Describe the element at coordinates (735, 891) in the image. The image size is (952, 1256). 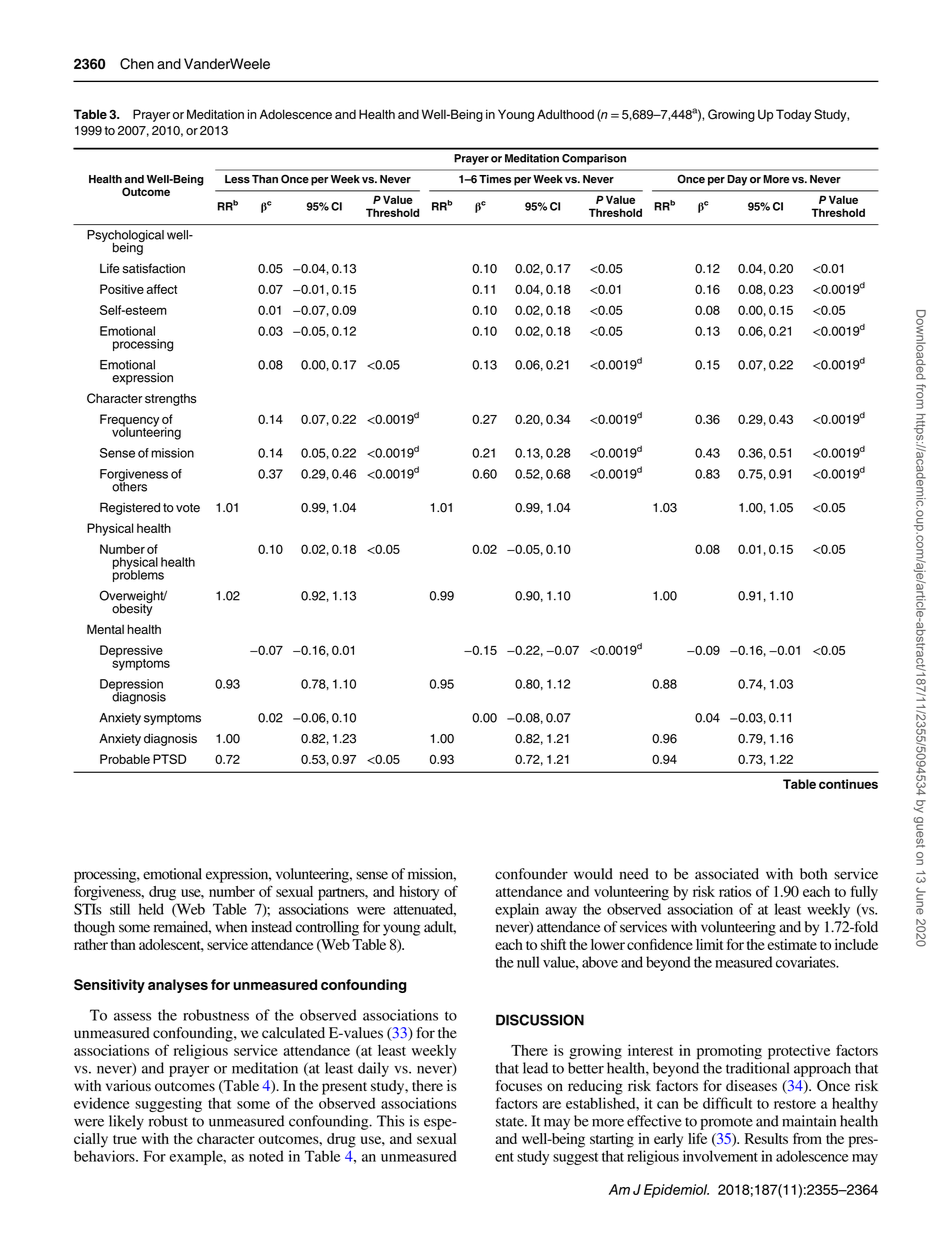
I see `ratios` at that location.
